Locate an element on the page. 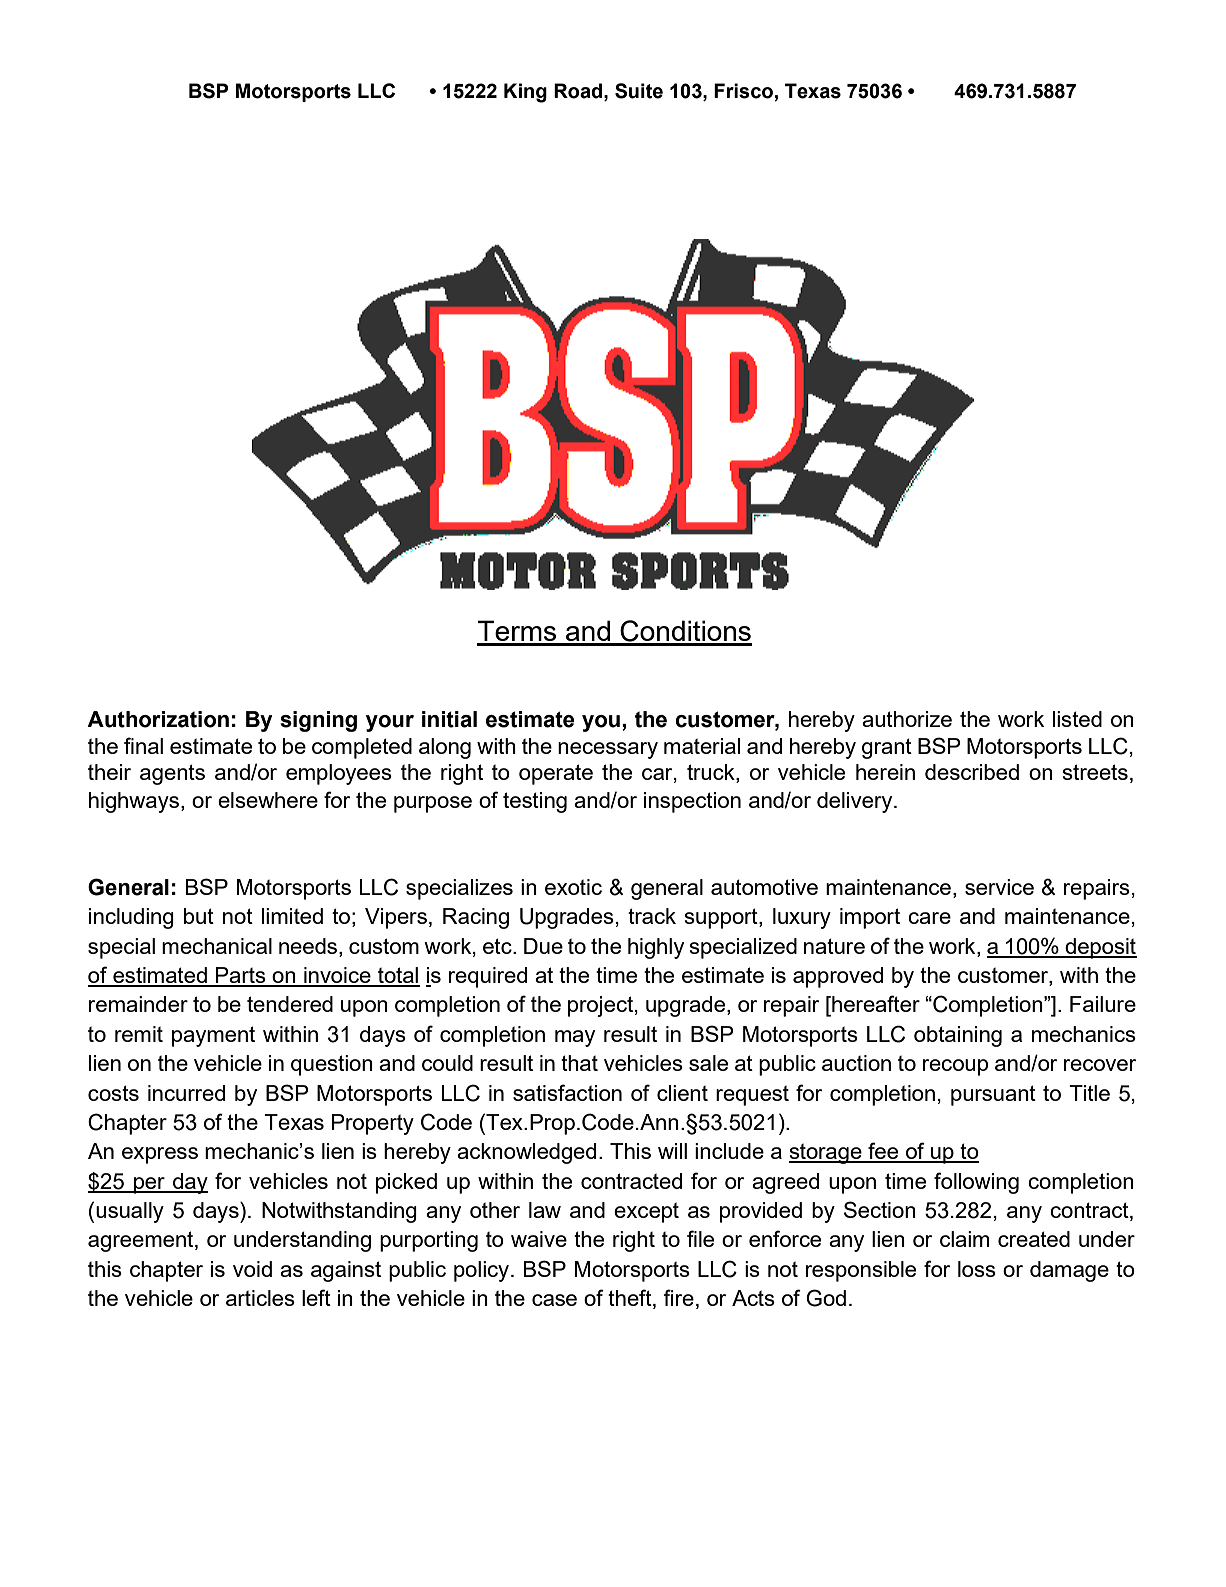  service is located at coordinates (999, 887).
